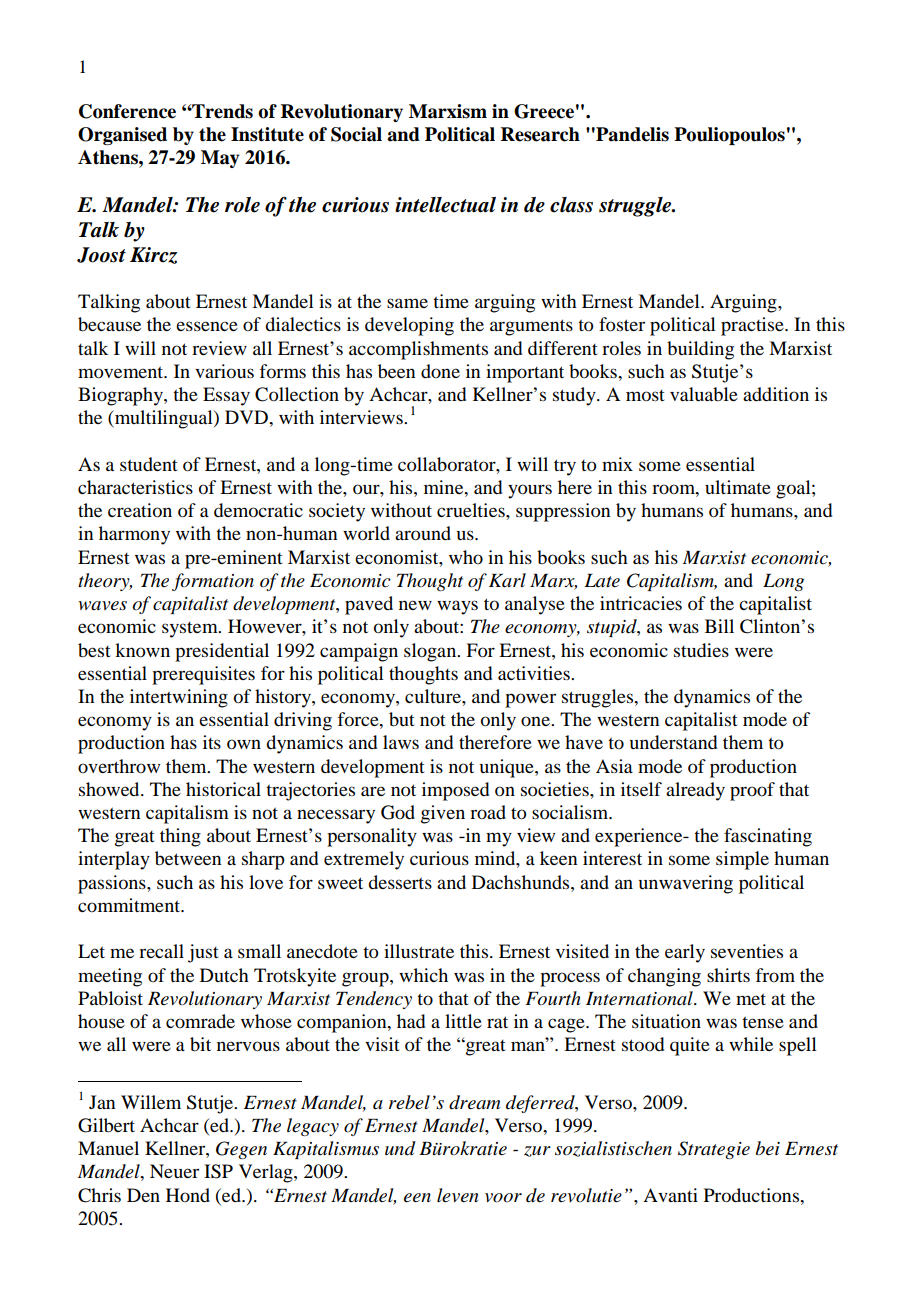 This page has height=1308, width=924. I want to click on May, so click(220, 159).
